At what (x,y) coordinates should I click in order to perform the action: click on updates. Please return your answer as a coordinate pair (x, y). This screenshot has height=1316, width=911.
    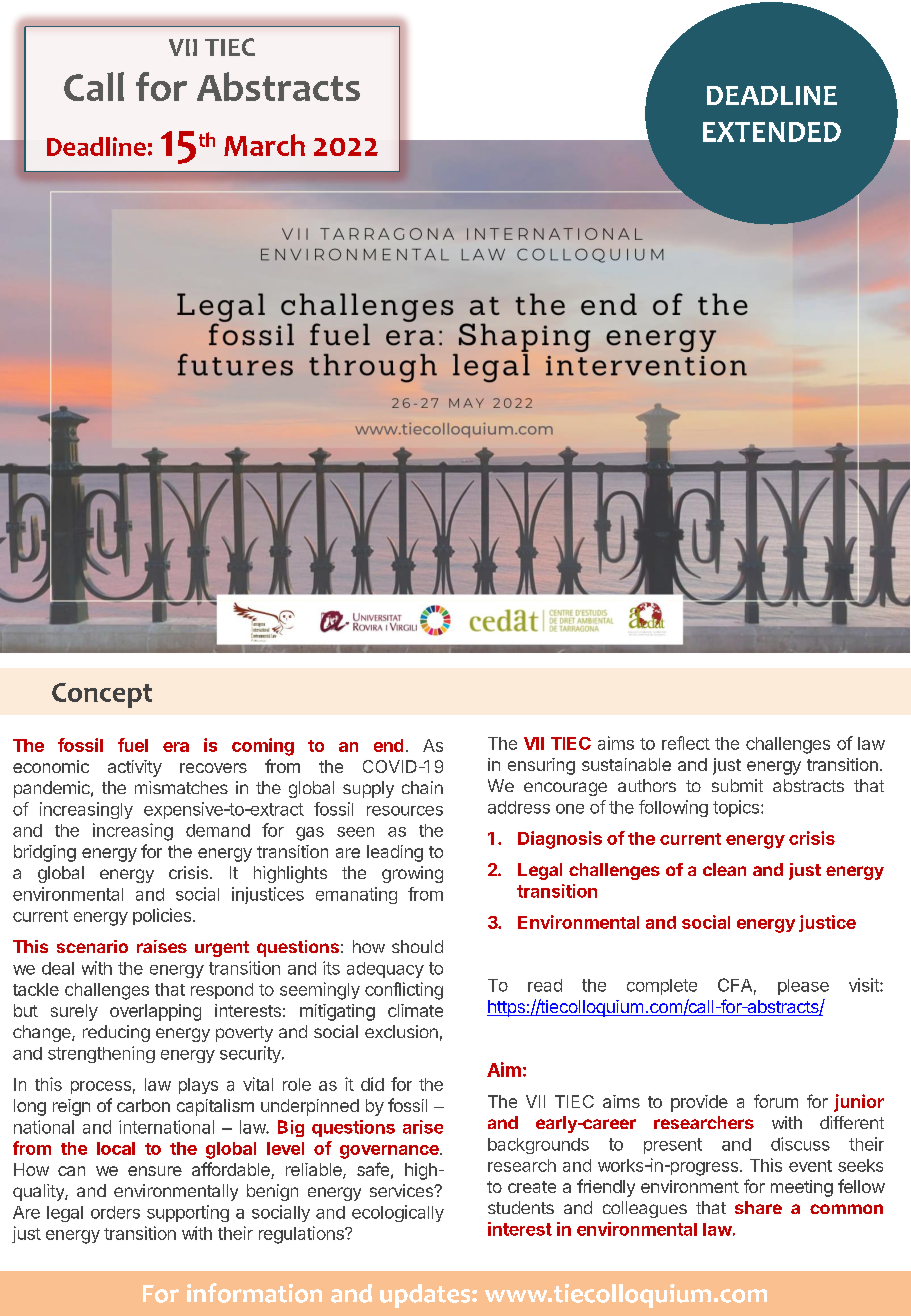
    Looking at the image, I should click on (426, 1296).
